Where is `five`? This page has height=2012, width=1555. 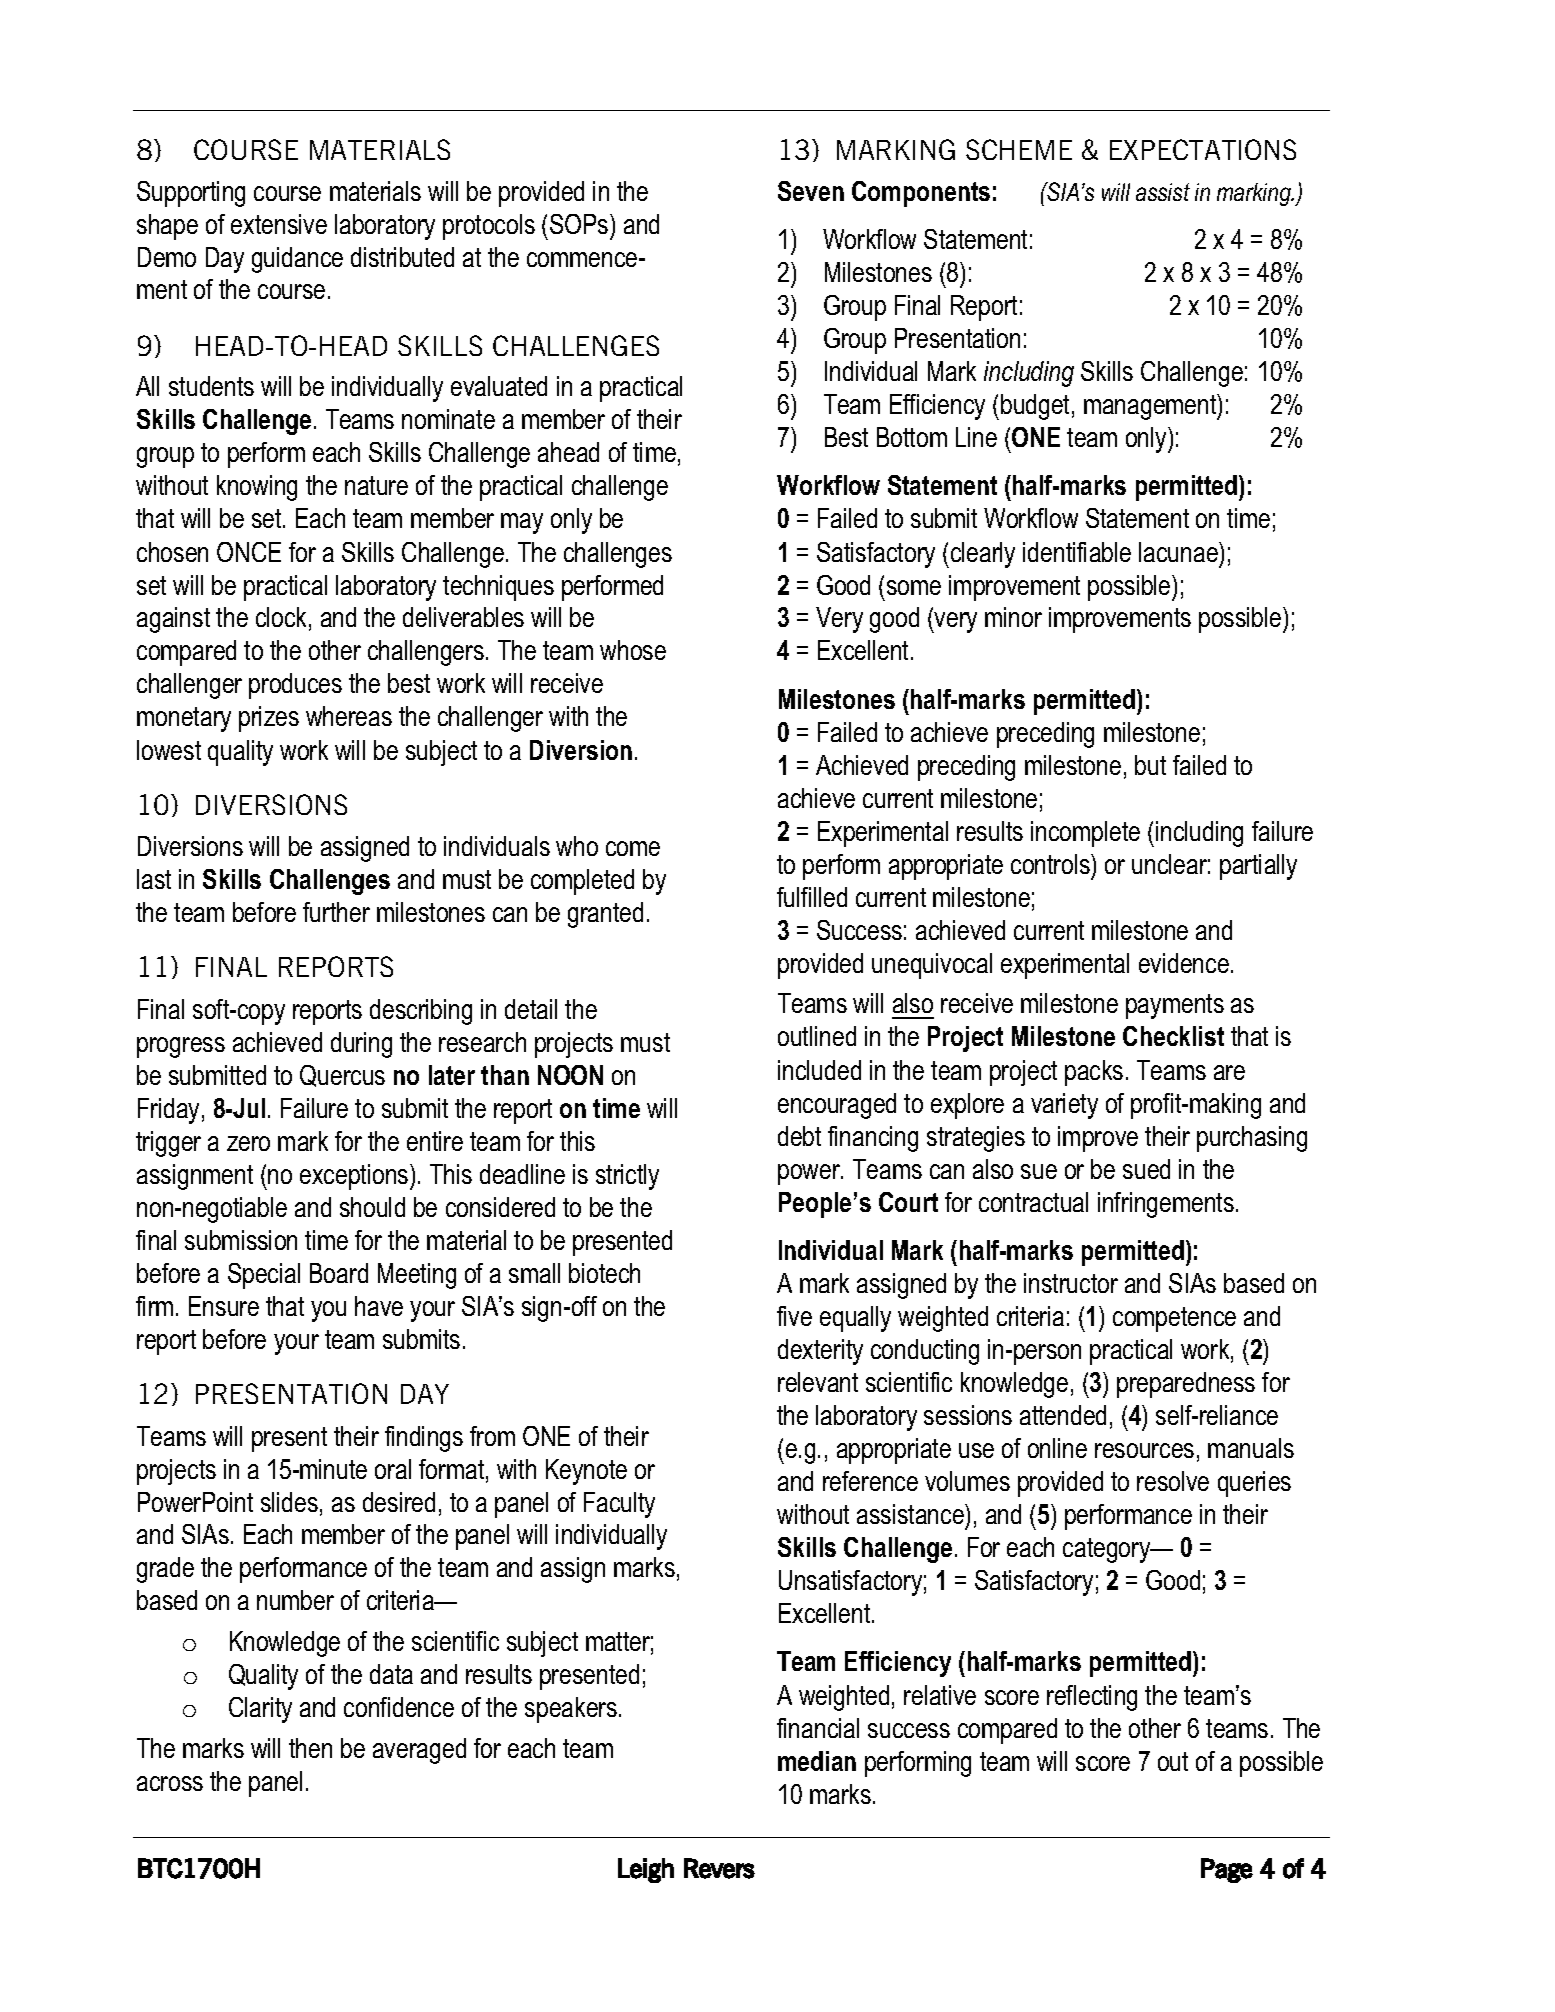 five is located at coordinates (794, 1316).
